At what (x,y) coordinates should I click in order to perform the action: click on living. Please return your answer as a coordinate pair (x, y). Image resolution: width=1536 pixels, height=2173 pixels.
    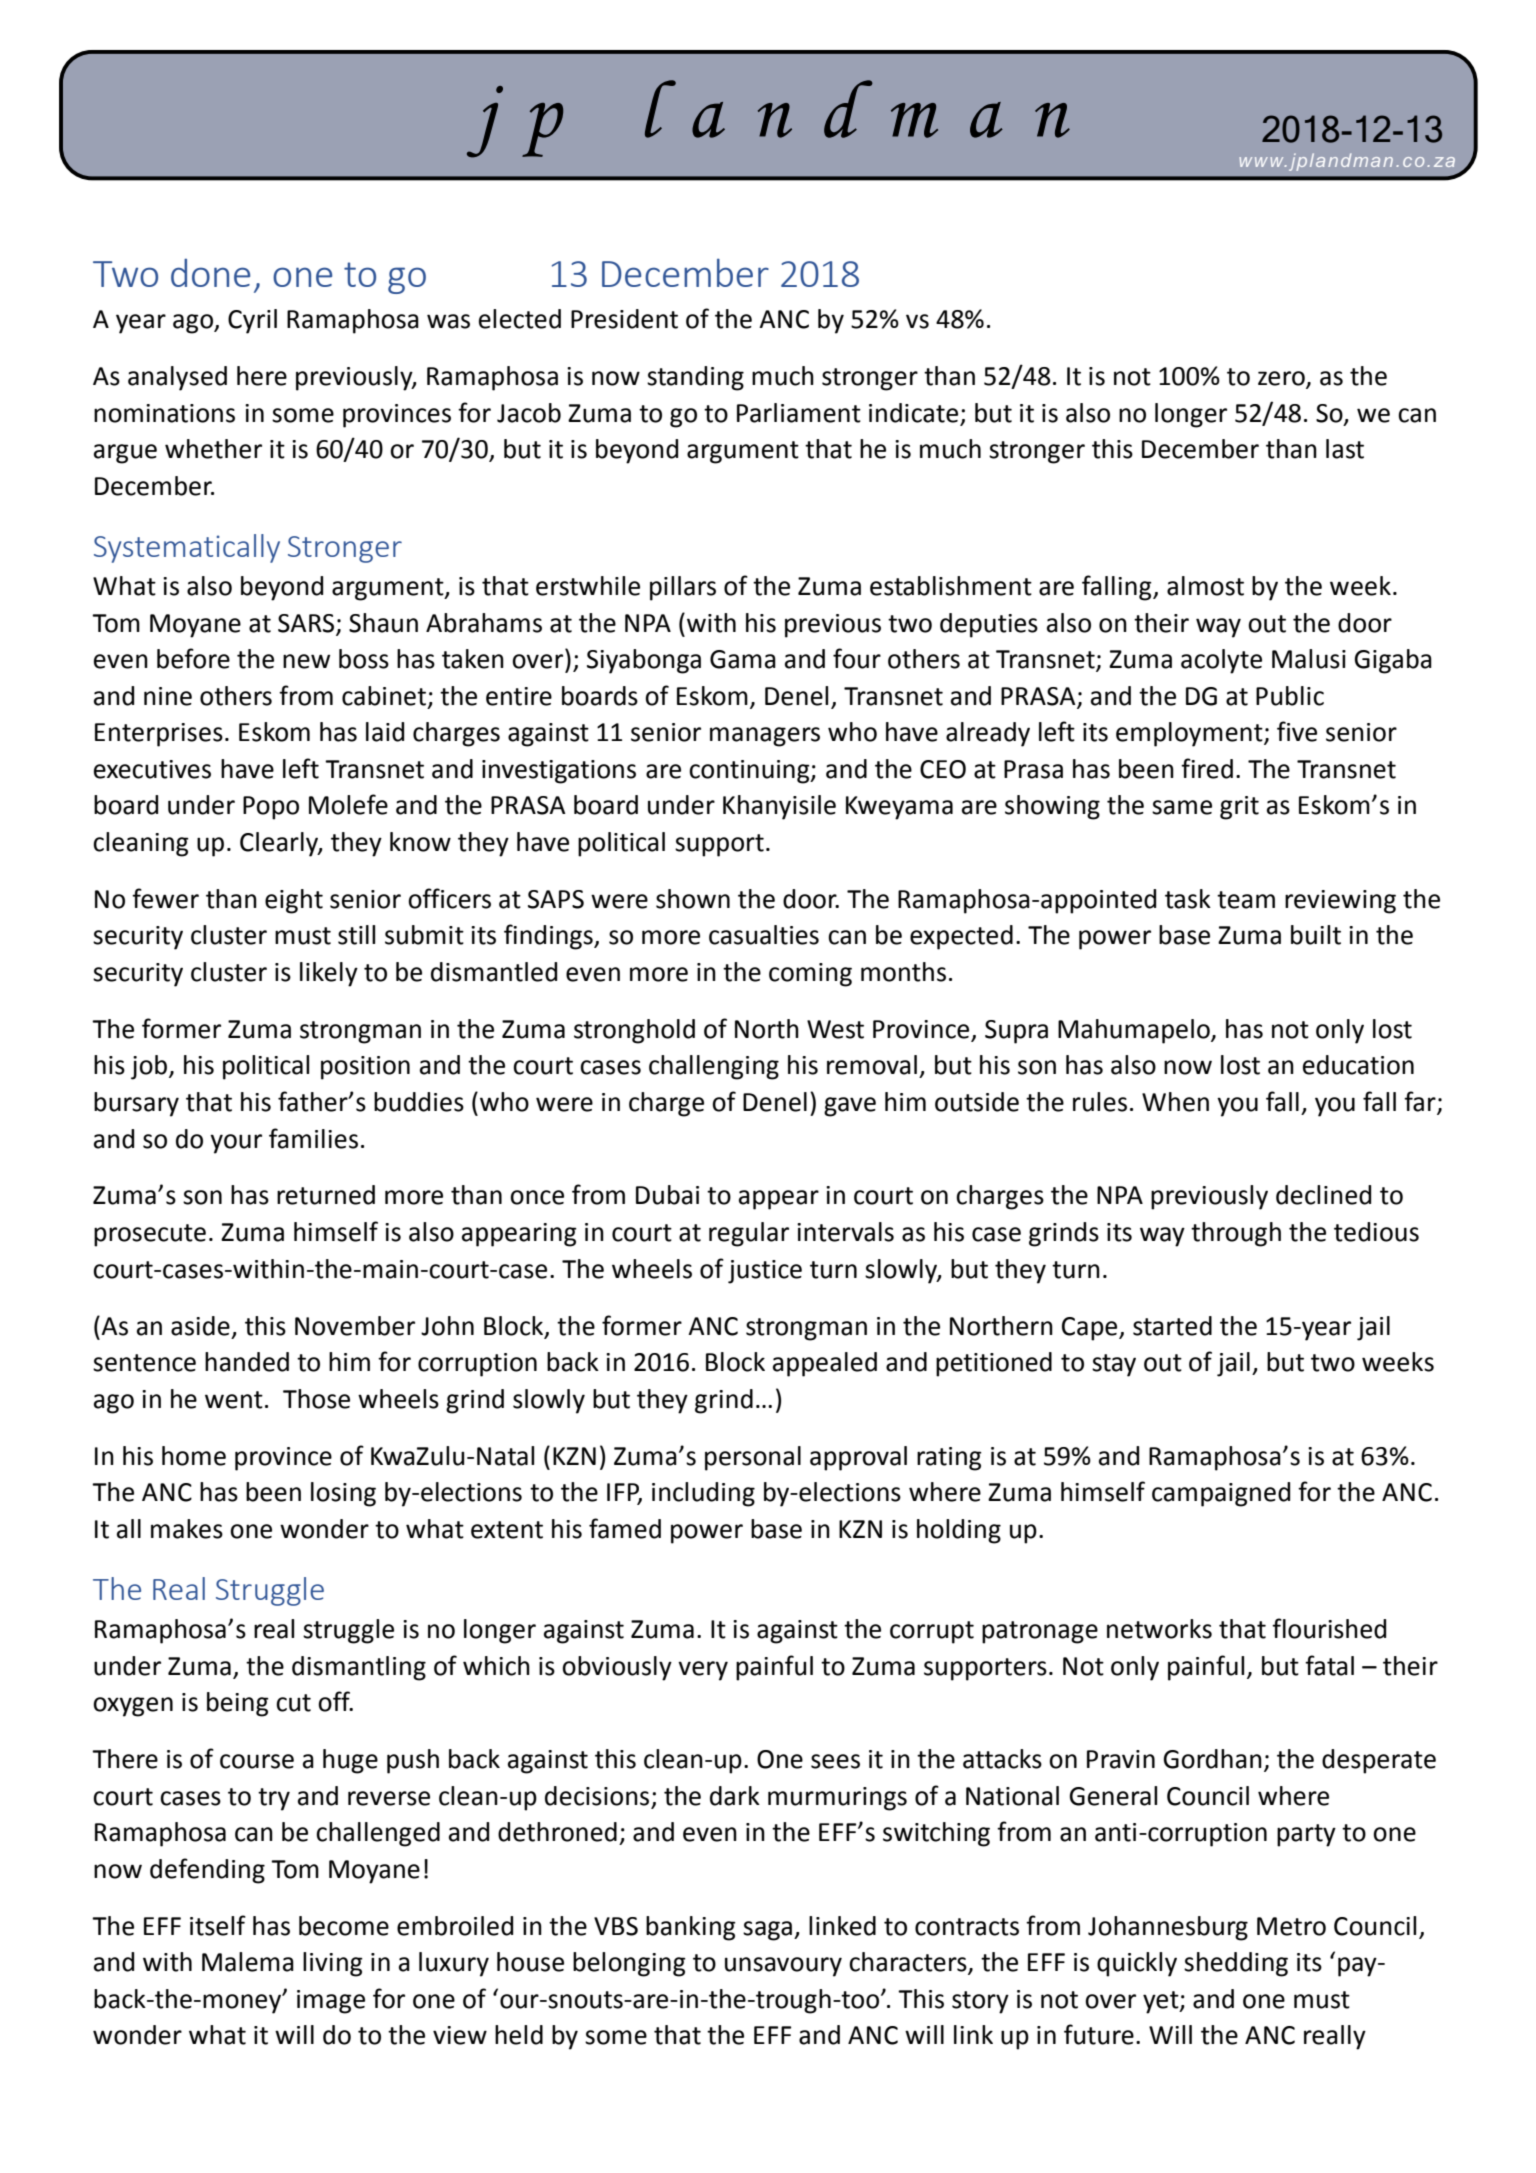
    Looking at the image, I should click on (333, 1964).
